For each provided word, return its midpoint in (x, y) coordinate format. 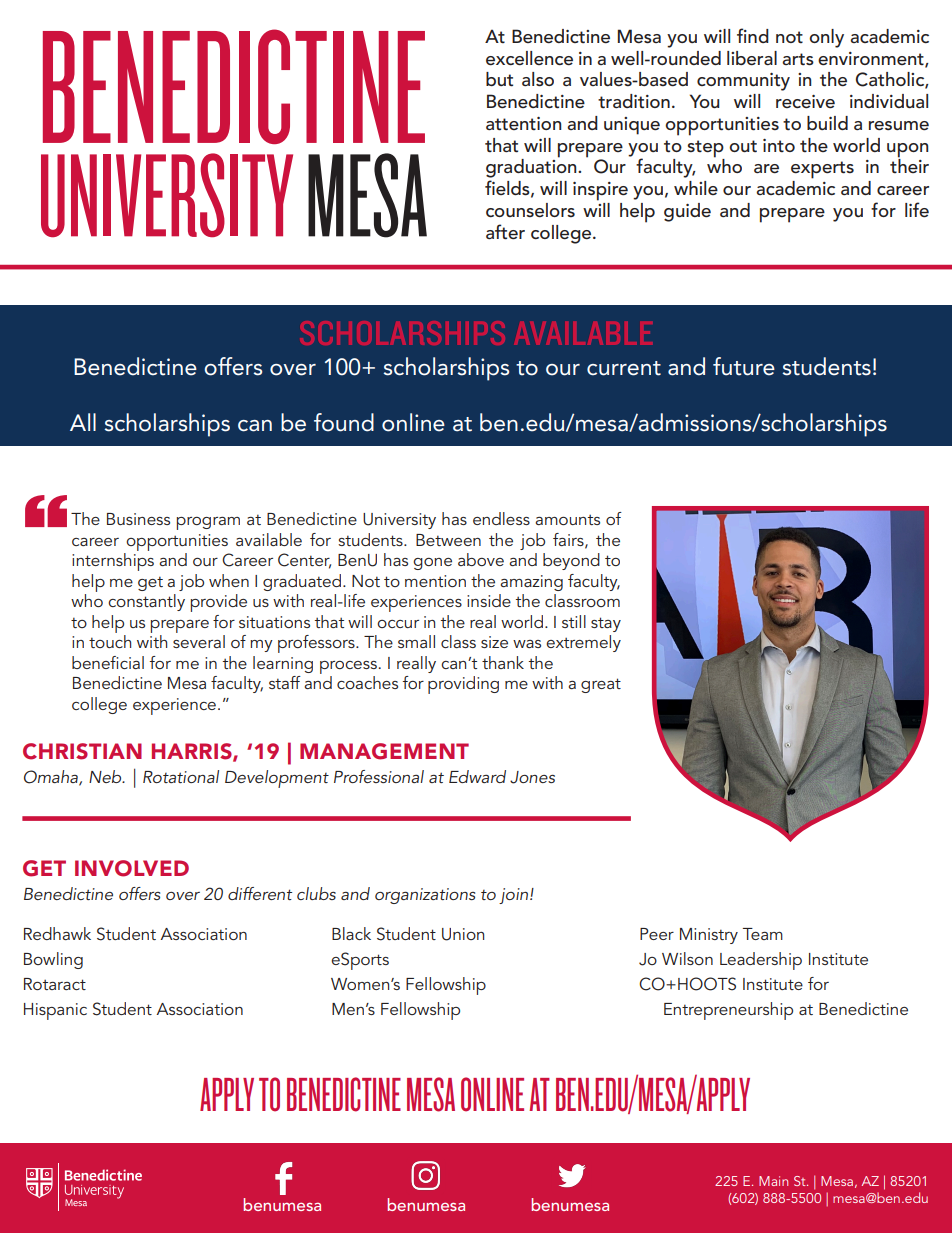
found (344, 422)
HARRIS (193, 752)
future (744, 366)
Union (463, 934)
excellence (529, 58)
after (505, 232)
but (499, 79)
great (601, 685)
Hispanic (55, 1011)
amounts (567, 519)
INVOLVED (132, 868)
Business (138, 519)
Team (763, 934)
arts (798, 59)
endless (501, 518)
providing (463, 685)
